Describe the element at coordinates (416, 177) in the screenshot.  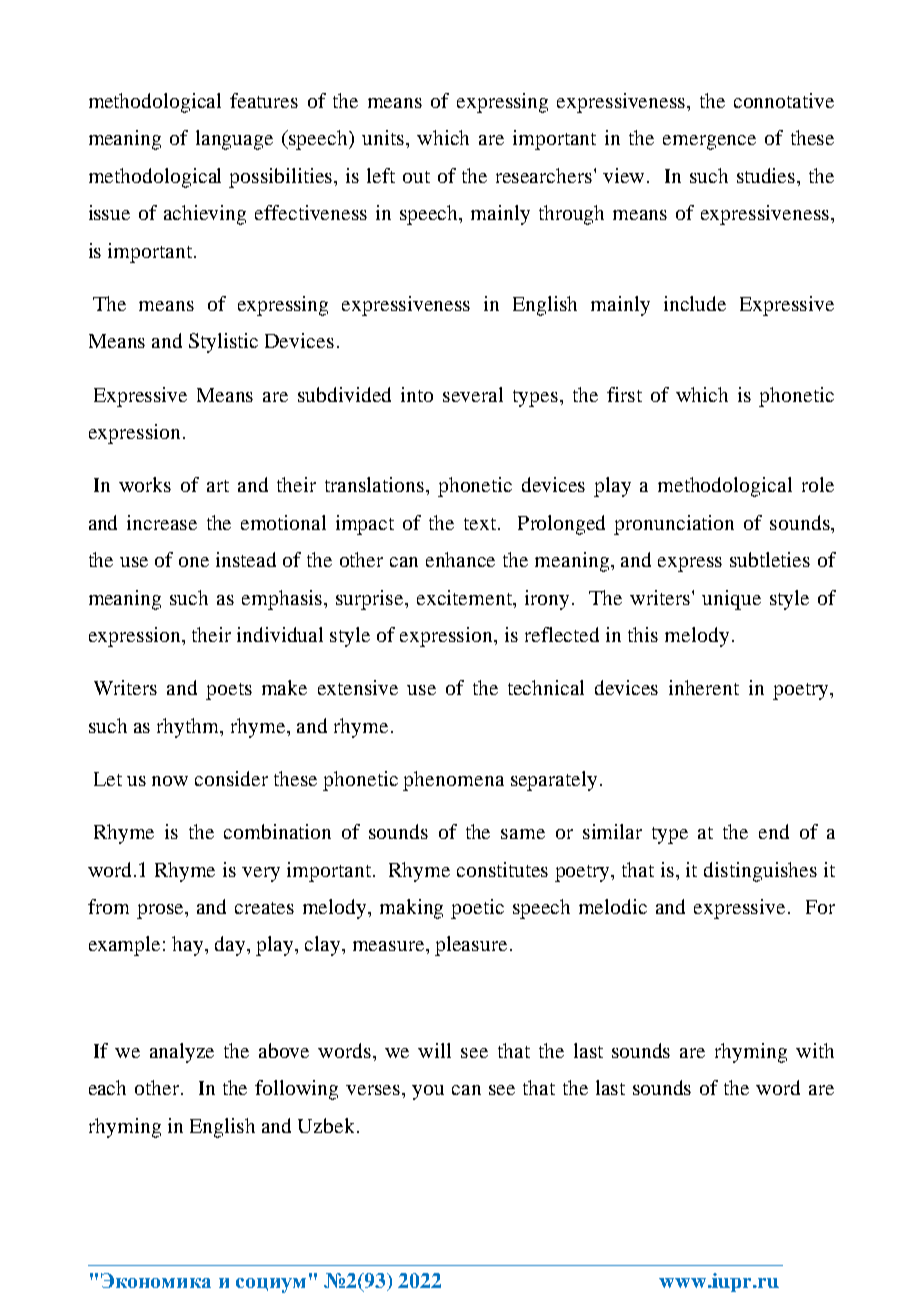
I see `out` at that location.
